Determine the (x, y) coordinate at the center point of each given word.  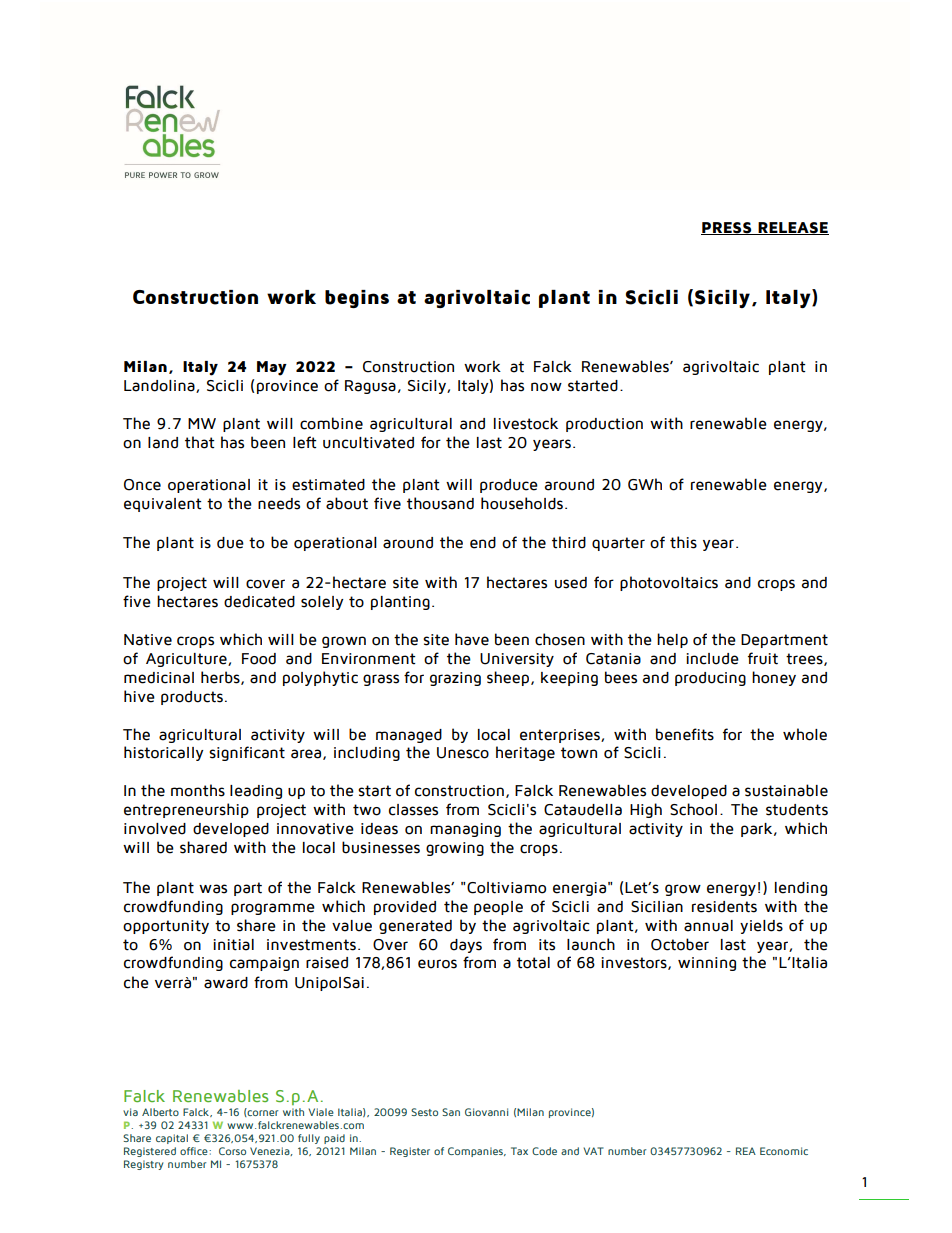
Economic (784, 1151)
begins (357, 299)
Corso (232, 1151)
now (546, 387)
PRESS (727, 228)
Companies (476, 1152)
